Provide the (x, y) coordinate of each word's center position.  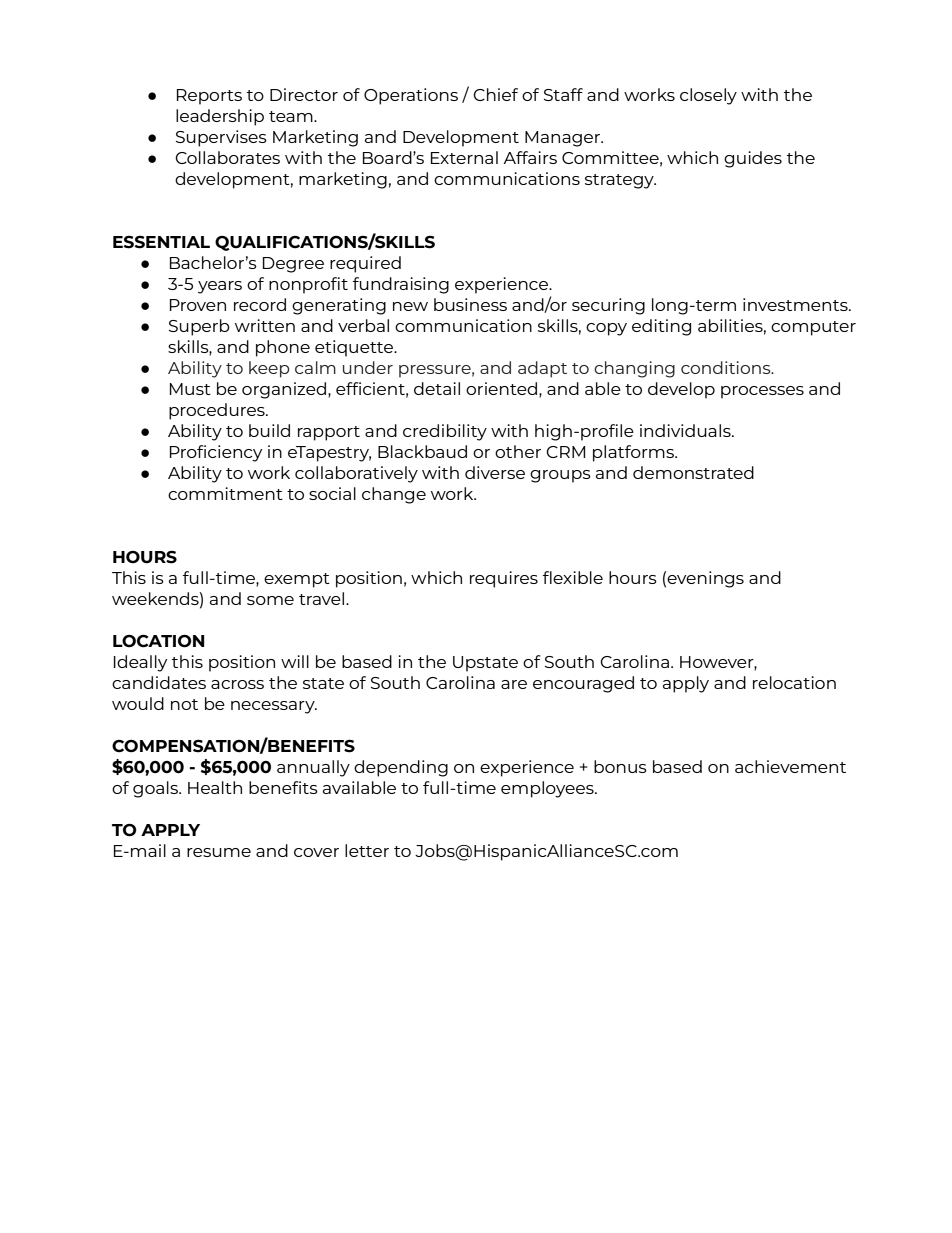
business (470, 304)
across (237, 684)
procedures (218, 411)
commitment (225, 493)
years (220, 287)
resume (219, 852)
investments (796, 304)
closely (708, 96)
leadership (220, 117)
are (514, 684)
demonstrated (693, 472)
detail (437, 388)
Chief (495, 94)
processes (762, 392)
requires (504, 579)
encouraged (583, 684)
